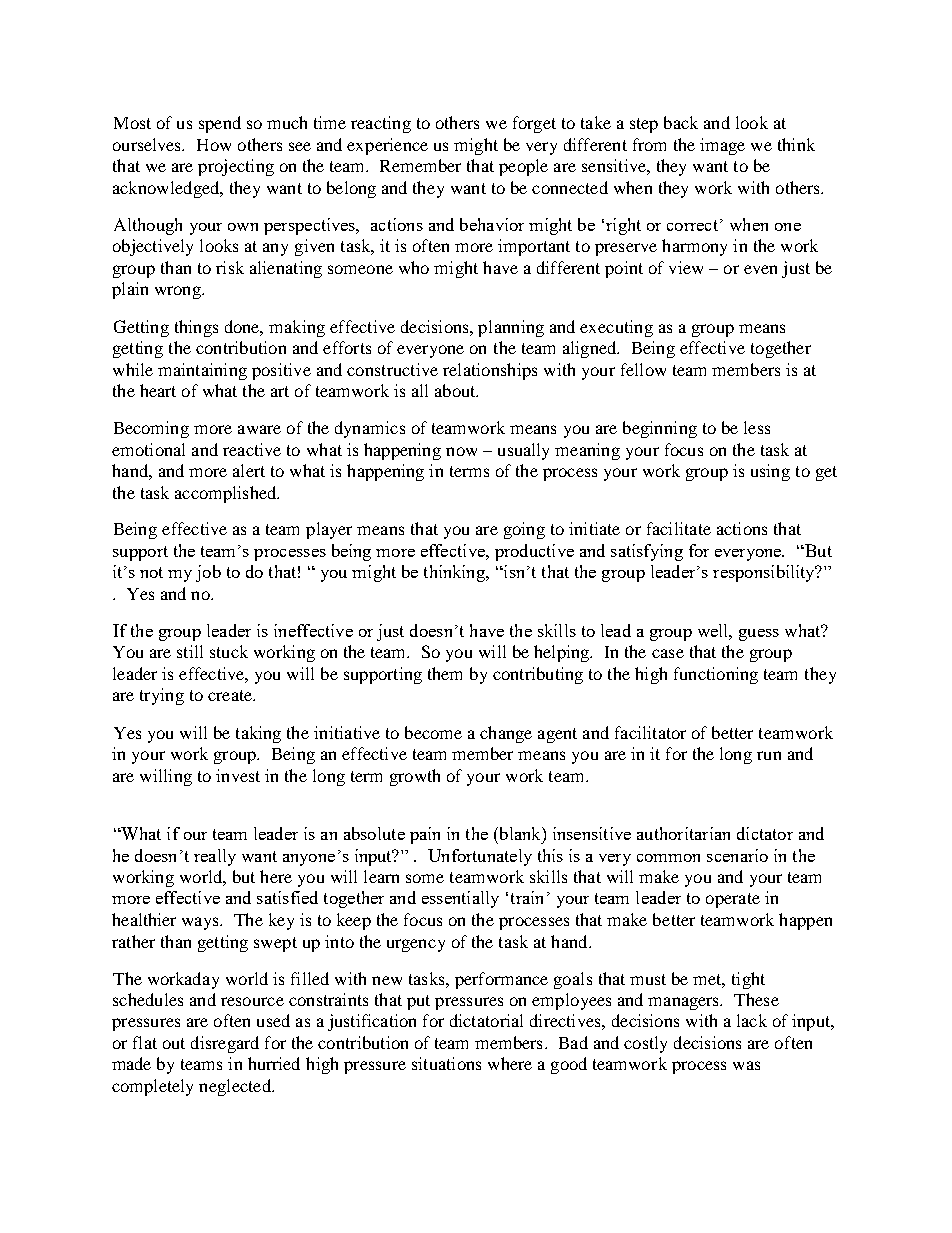  What do you see at coordinates (433, 732) in the document?
I see `become` at bounding box center [433, 732].
